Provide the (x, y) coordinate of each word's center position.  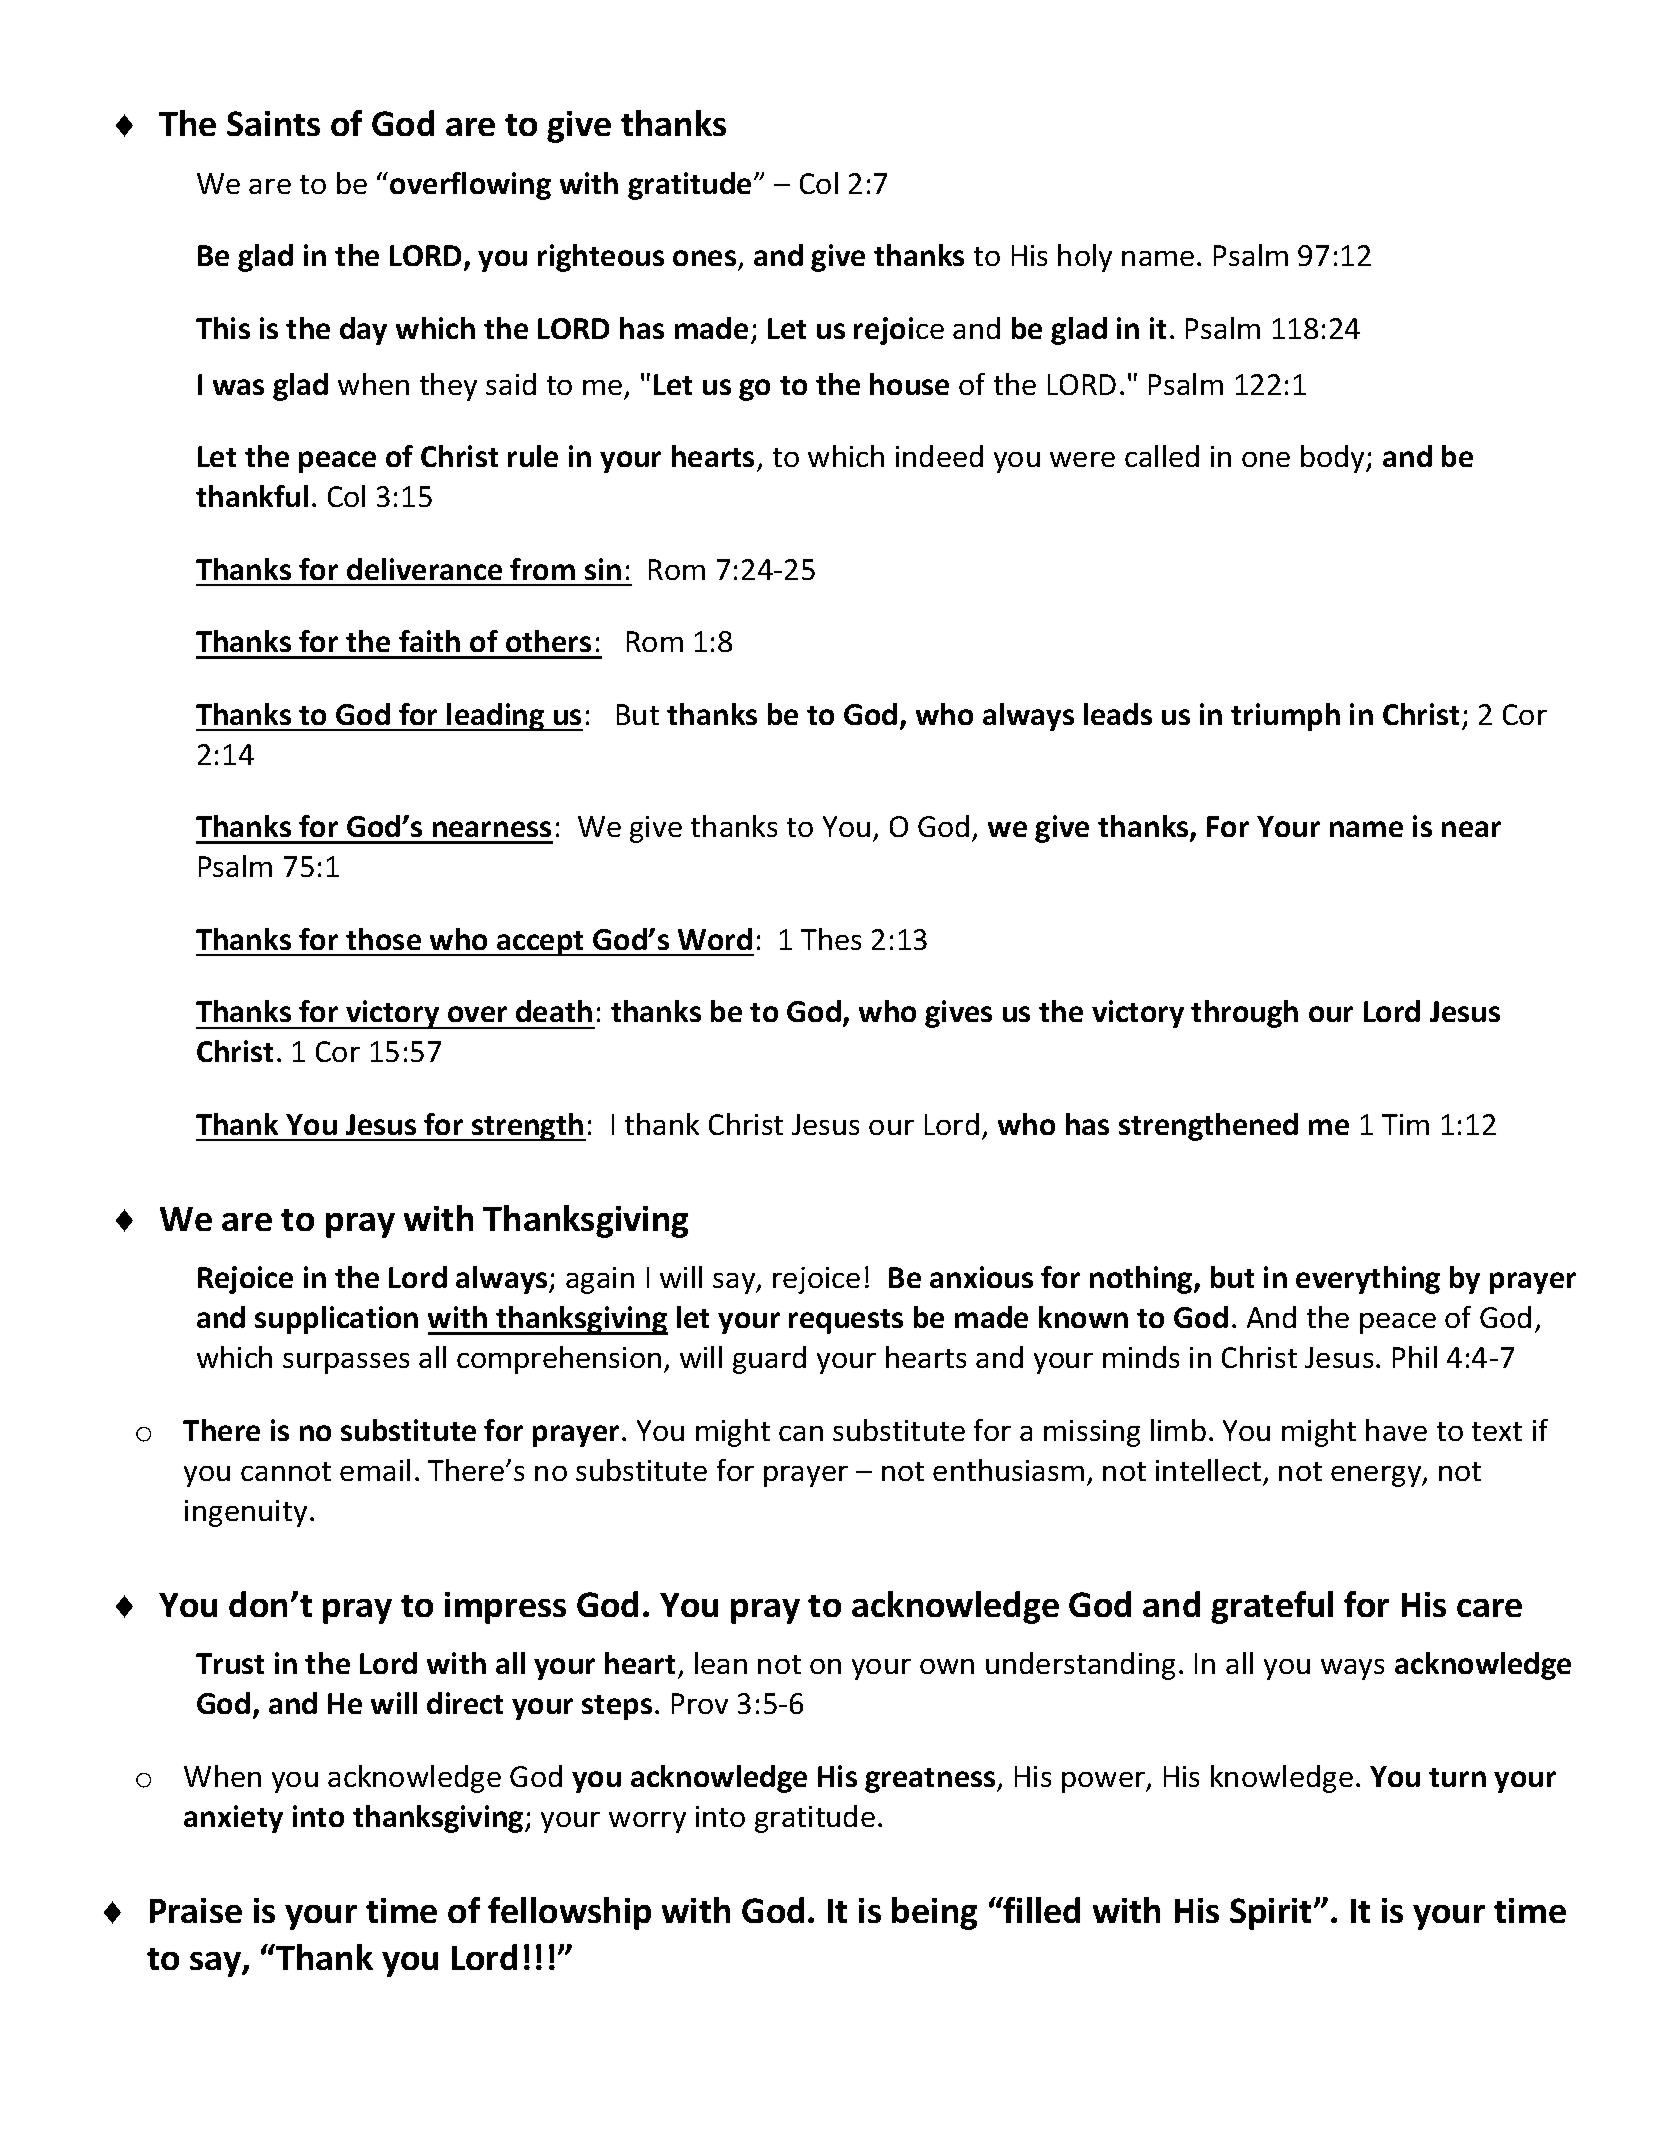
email (375, 1470)
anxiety (233, 1819)
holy (1085, 258)
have (1396, 1430)
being (934, 1913)
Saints (273, 123)
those (383, 939)
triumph (1285, 717)
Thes (831, 939)
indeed (939, 456)
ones (704, 258)
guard (769, 1360)
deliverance (424, 569)
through (1244, 1014)
